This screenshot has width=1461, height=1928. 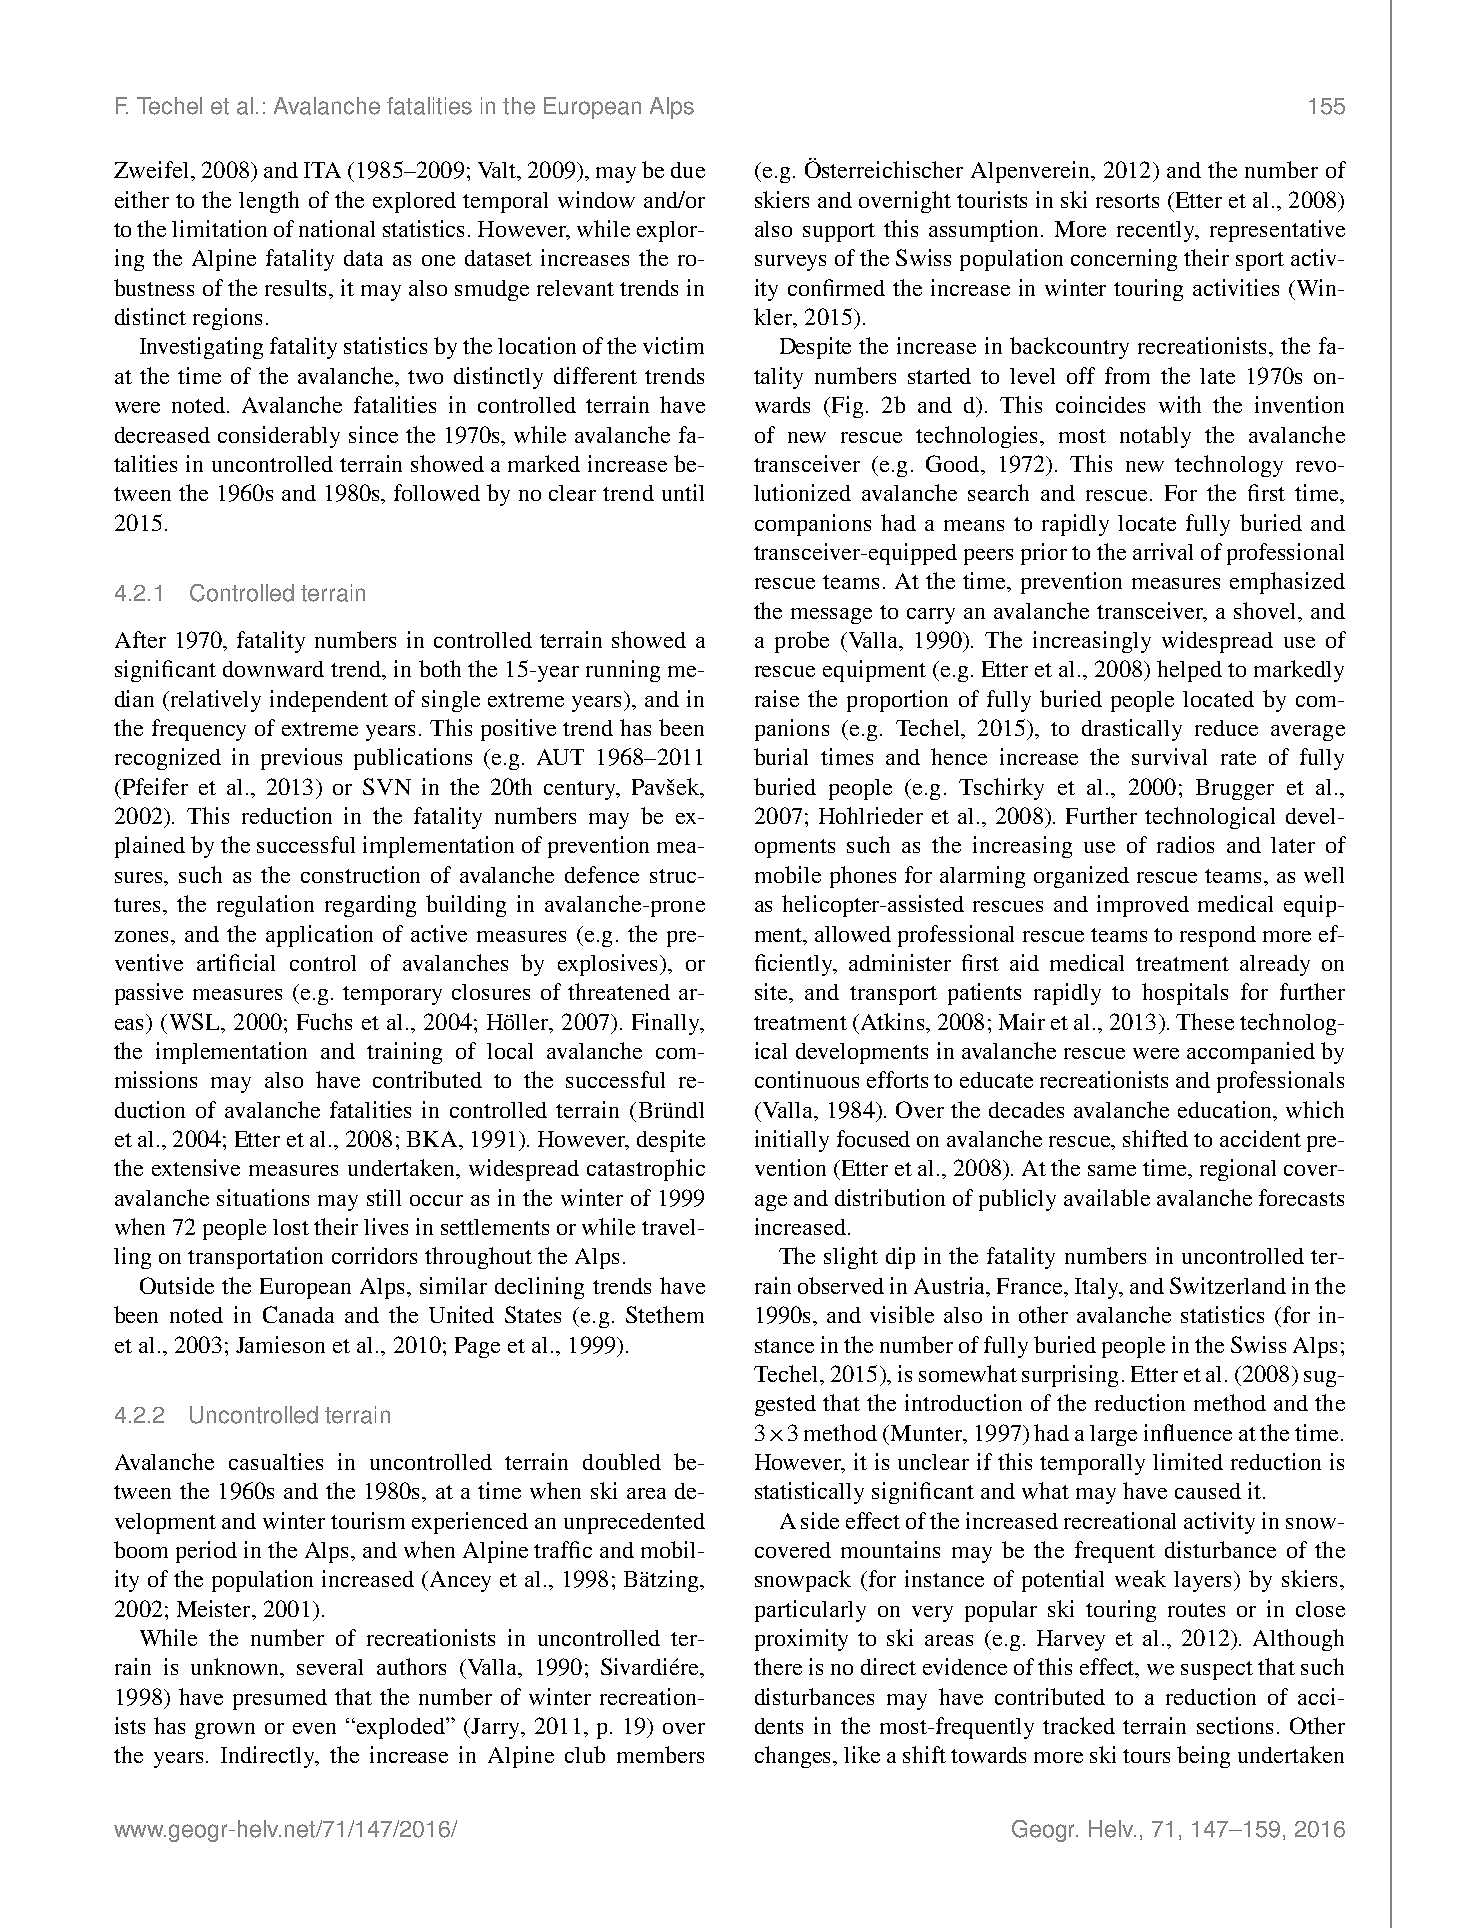 I want to click on slight, so click(x=851, y=1258).
